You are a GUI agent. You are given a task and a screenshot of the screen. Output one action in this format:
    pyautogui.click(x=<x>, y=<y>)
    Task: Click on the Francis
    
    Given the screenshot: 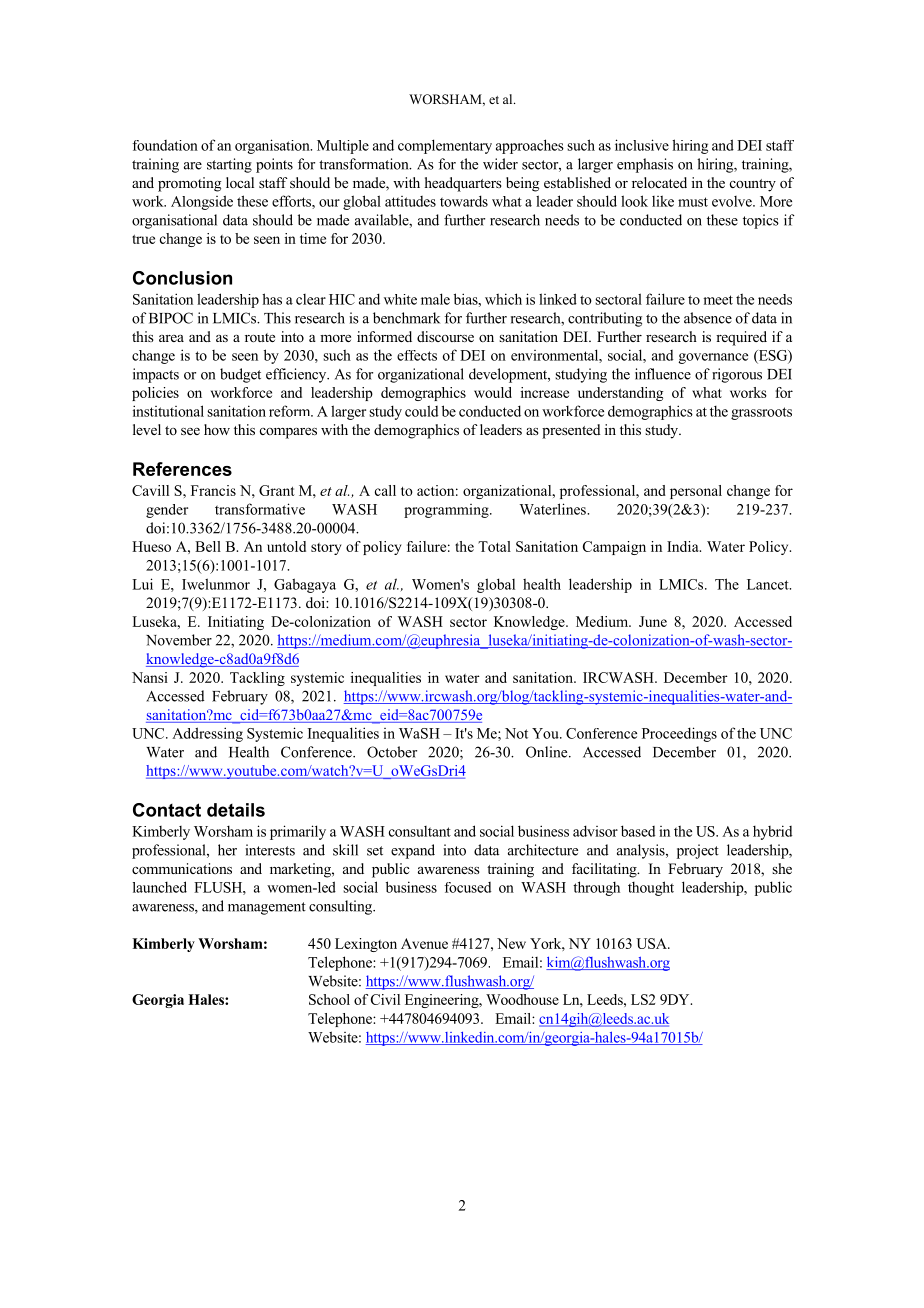 What is the action you would take?
    pyautogui.click(x=213, y=490)
